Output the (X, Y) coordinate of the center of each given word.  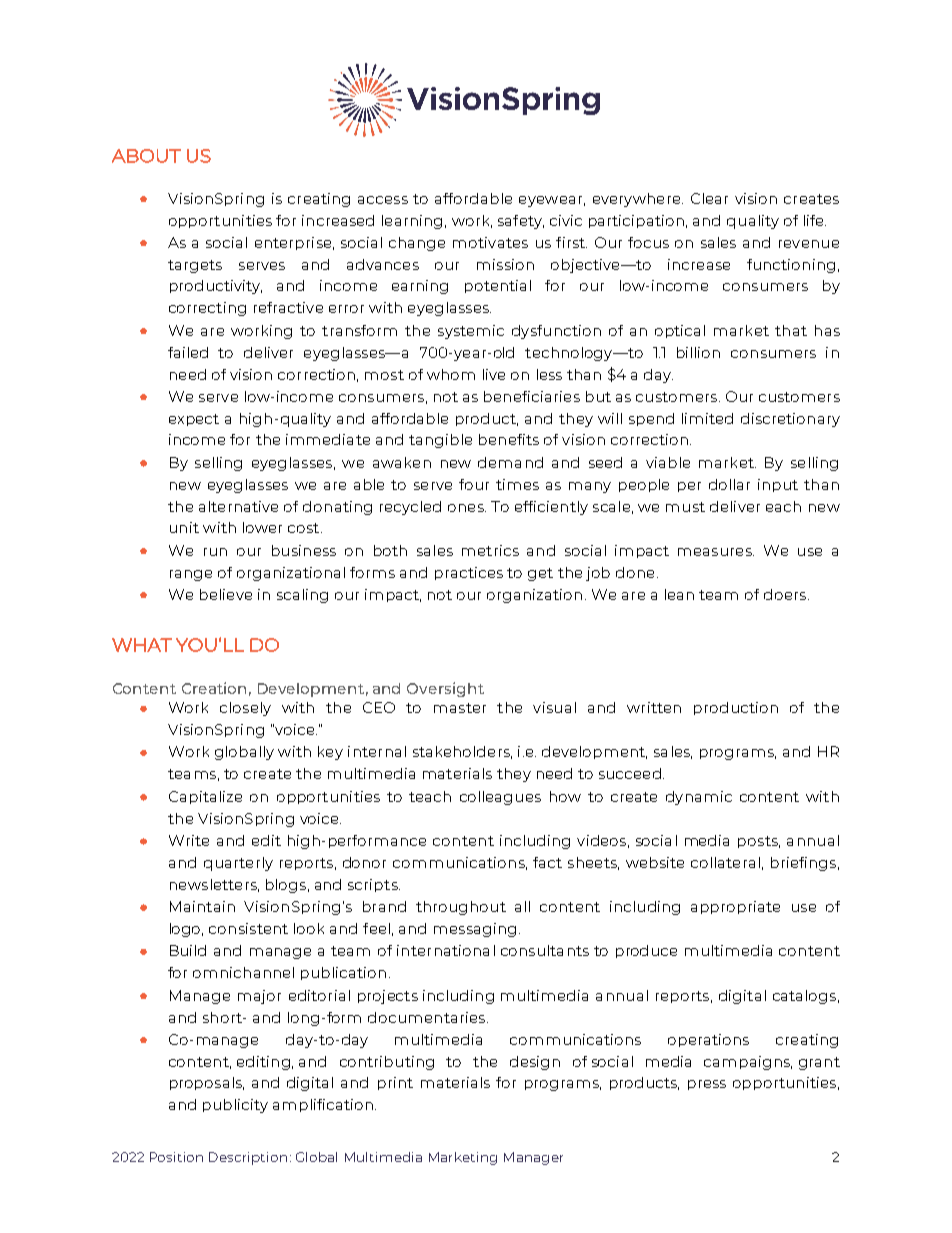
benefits (509, 439)
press (707, 1085)
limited (707, 418)
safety (521, 222)
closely (245, 709)
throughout (461, 908)
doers (786, 594)
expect (194, 420)
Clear (709, 198)
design (535, 1063)
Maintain (202, 906)
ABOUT (146, 156)
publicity (235, 1106)
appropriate (735, 907)
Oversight (445, 689)
